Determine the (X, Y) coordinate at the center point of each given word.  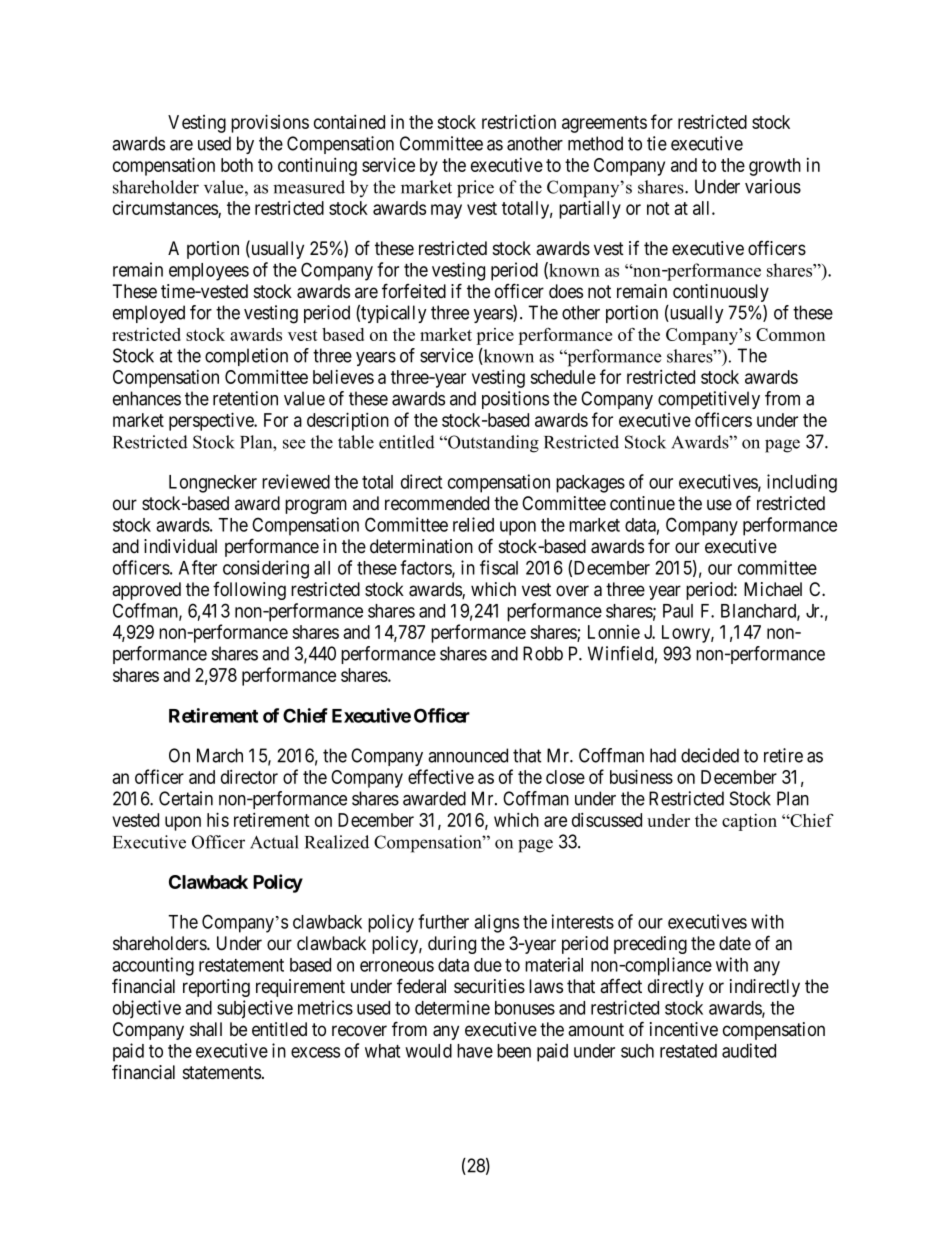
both (237, 165)
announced (468, 755)
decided (710, 755)
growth (775, 167)
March (220, 755)
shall (206, 1029)
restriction (519, 121)
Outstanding (492, 444)
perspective (212, 421)
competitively (709, 400)
